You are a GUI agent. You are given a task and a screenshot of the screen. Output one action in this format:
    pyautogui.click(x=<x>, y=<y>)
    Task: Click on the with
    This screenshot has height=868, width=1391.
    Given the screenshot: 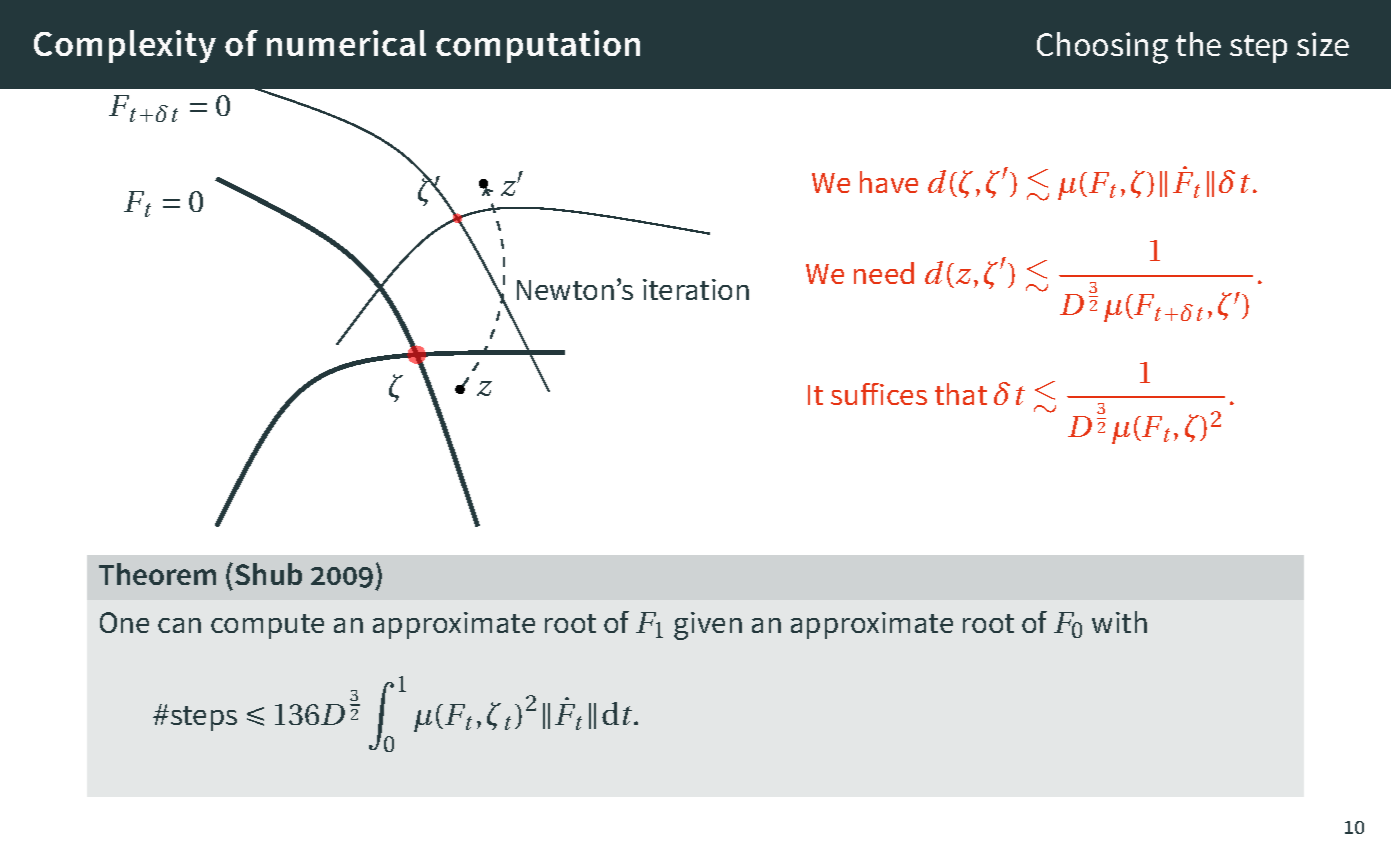 What is the action you would take?
    pyautogui.click(x=1119, y=622)
